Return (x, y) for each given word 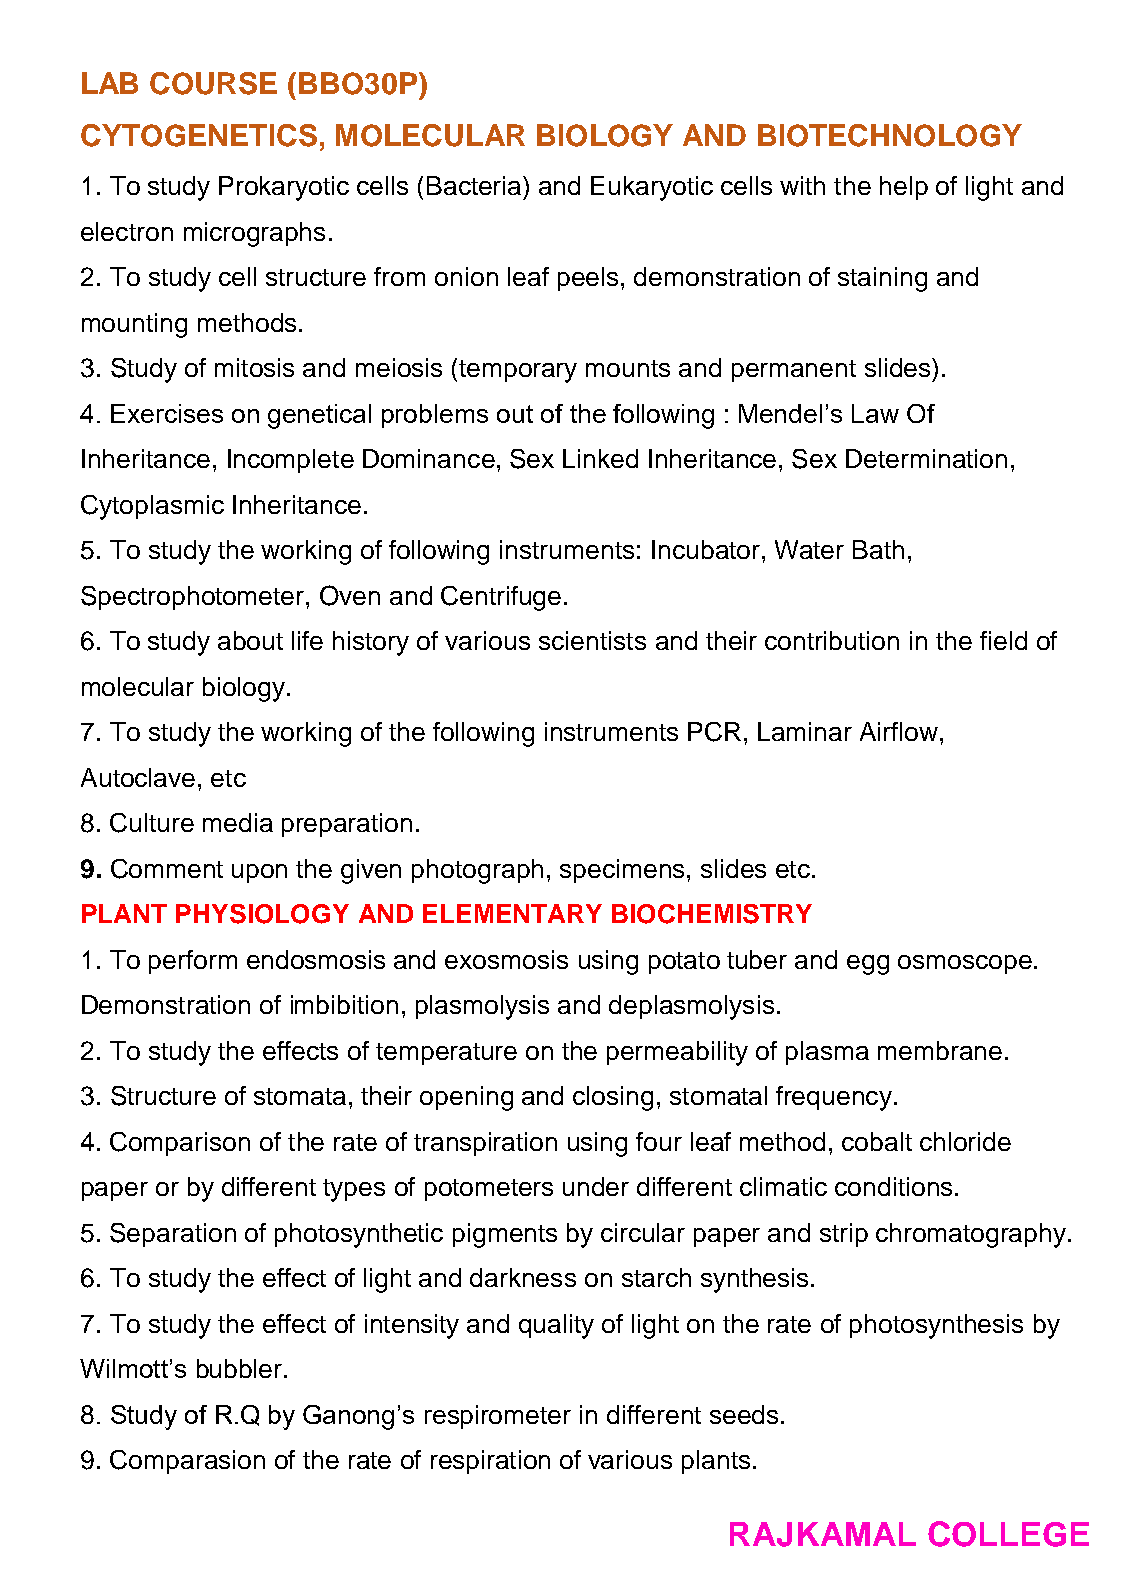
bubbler (241, 1368)
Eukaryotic (652, 188)
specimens (622, 871)
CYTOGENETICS (199, 135)
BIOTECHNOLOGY (890, 135)
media (238, 822)
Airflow (900, 731)
